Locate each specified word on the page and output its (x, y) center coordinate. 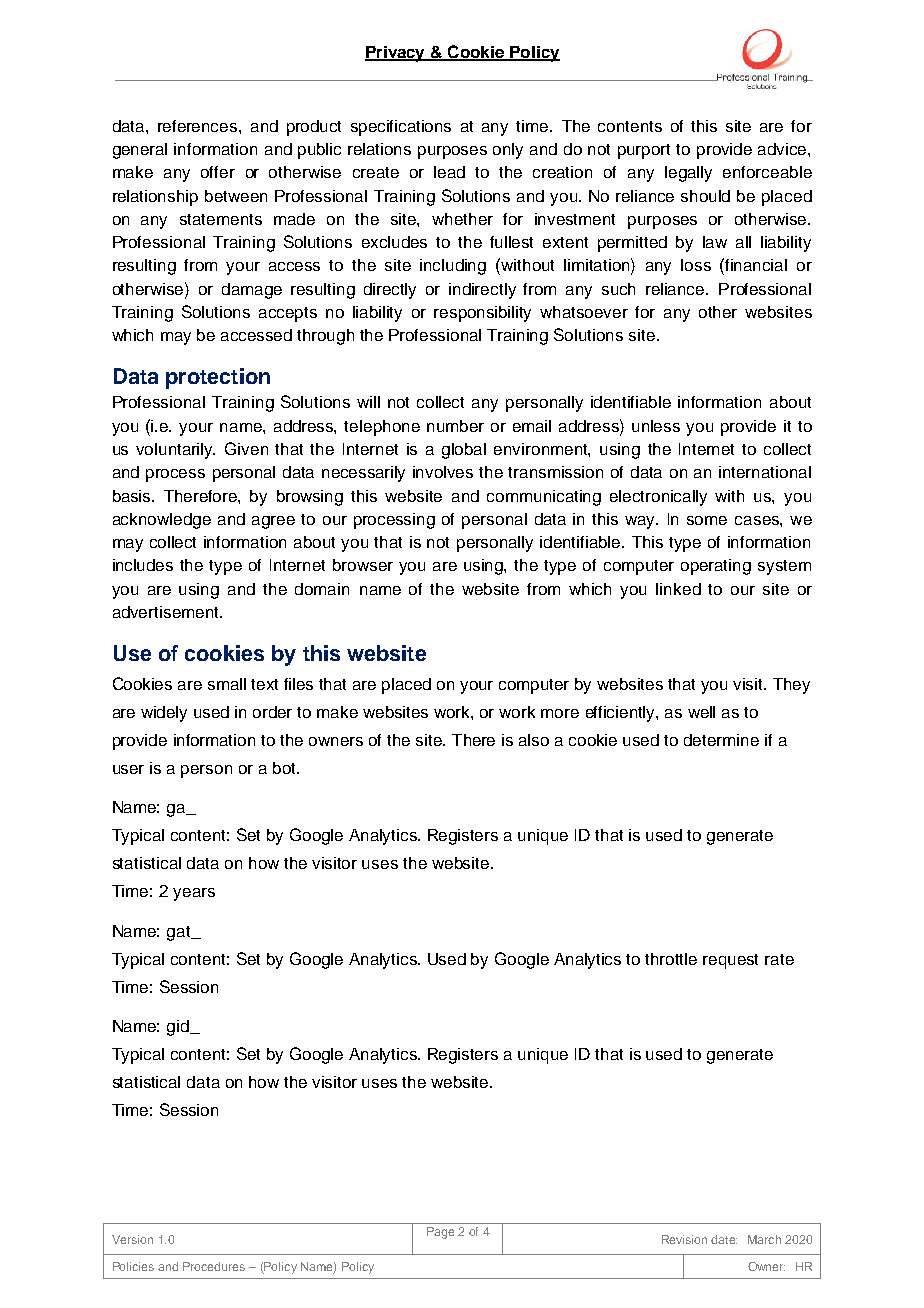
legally (688, 174)
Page (440, 1233)
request (730, 961)
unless (656, 426)
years (194, 894)
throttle (671, 959)
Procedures (214, 1266)
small (227, 684)
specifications (401, 128)
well (701, 712)
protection (218, 378)
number (455, 426)
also (534, 740)
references (199, 126)
